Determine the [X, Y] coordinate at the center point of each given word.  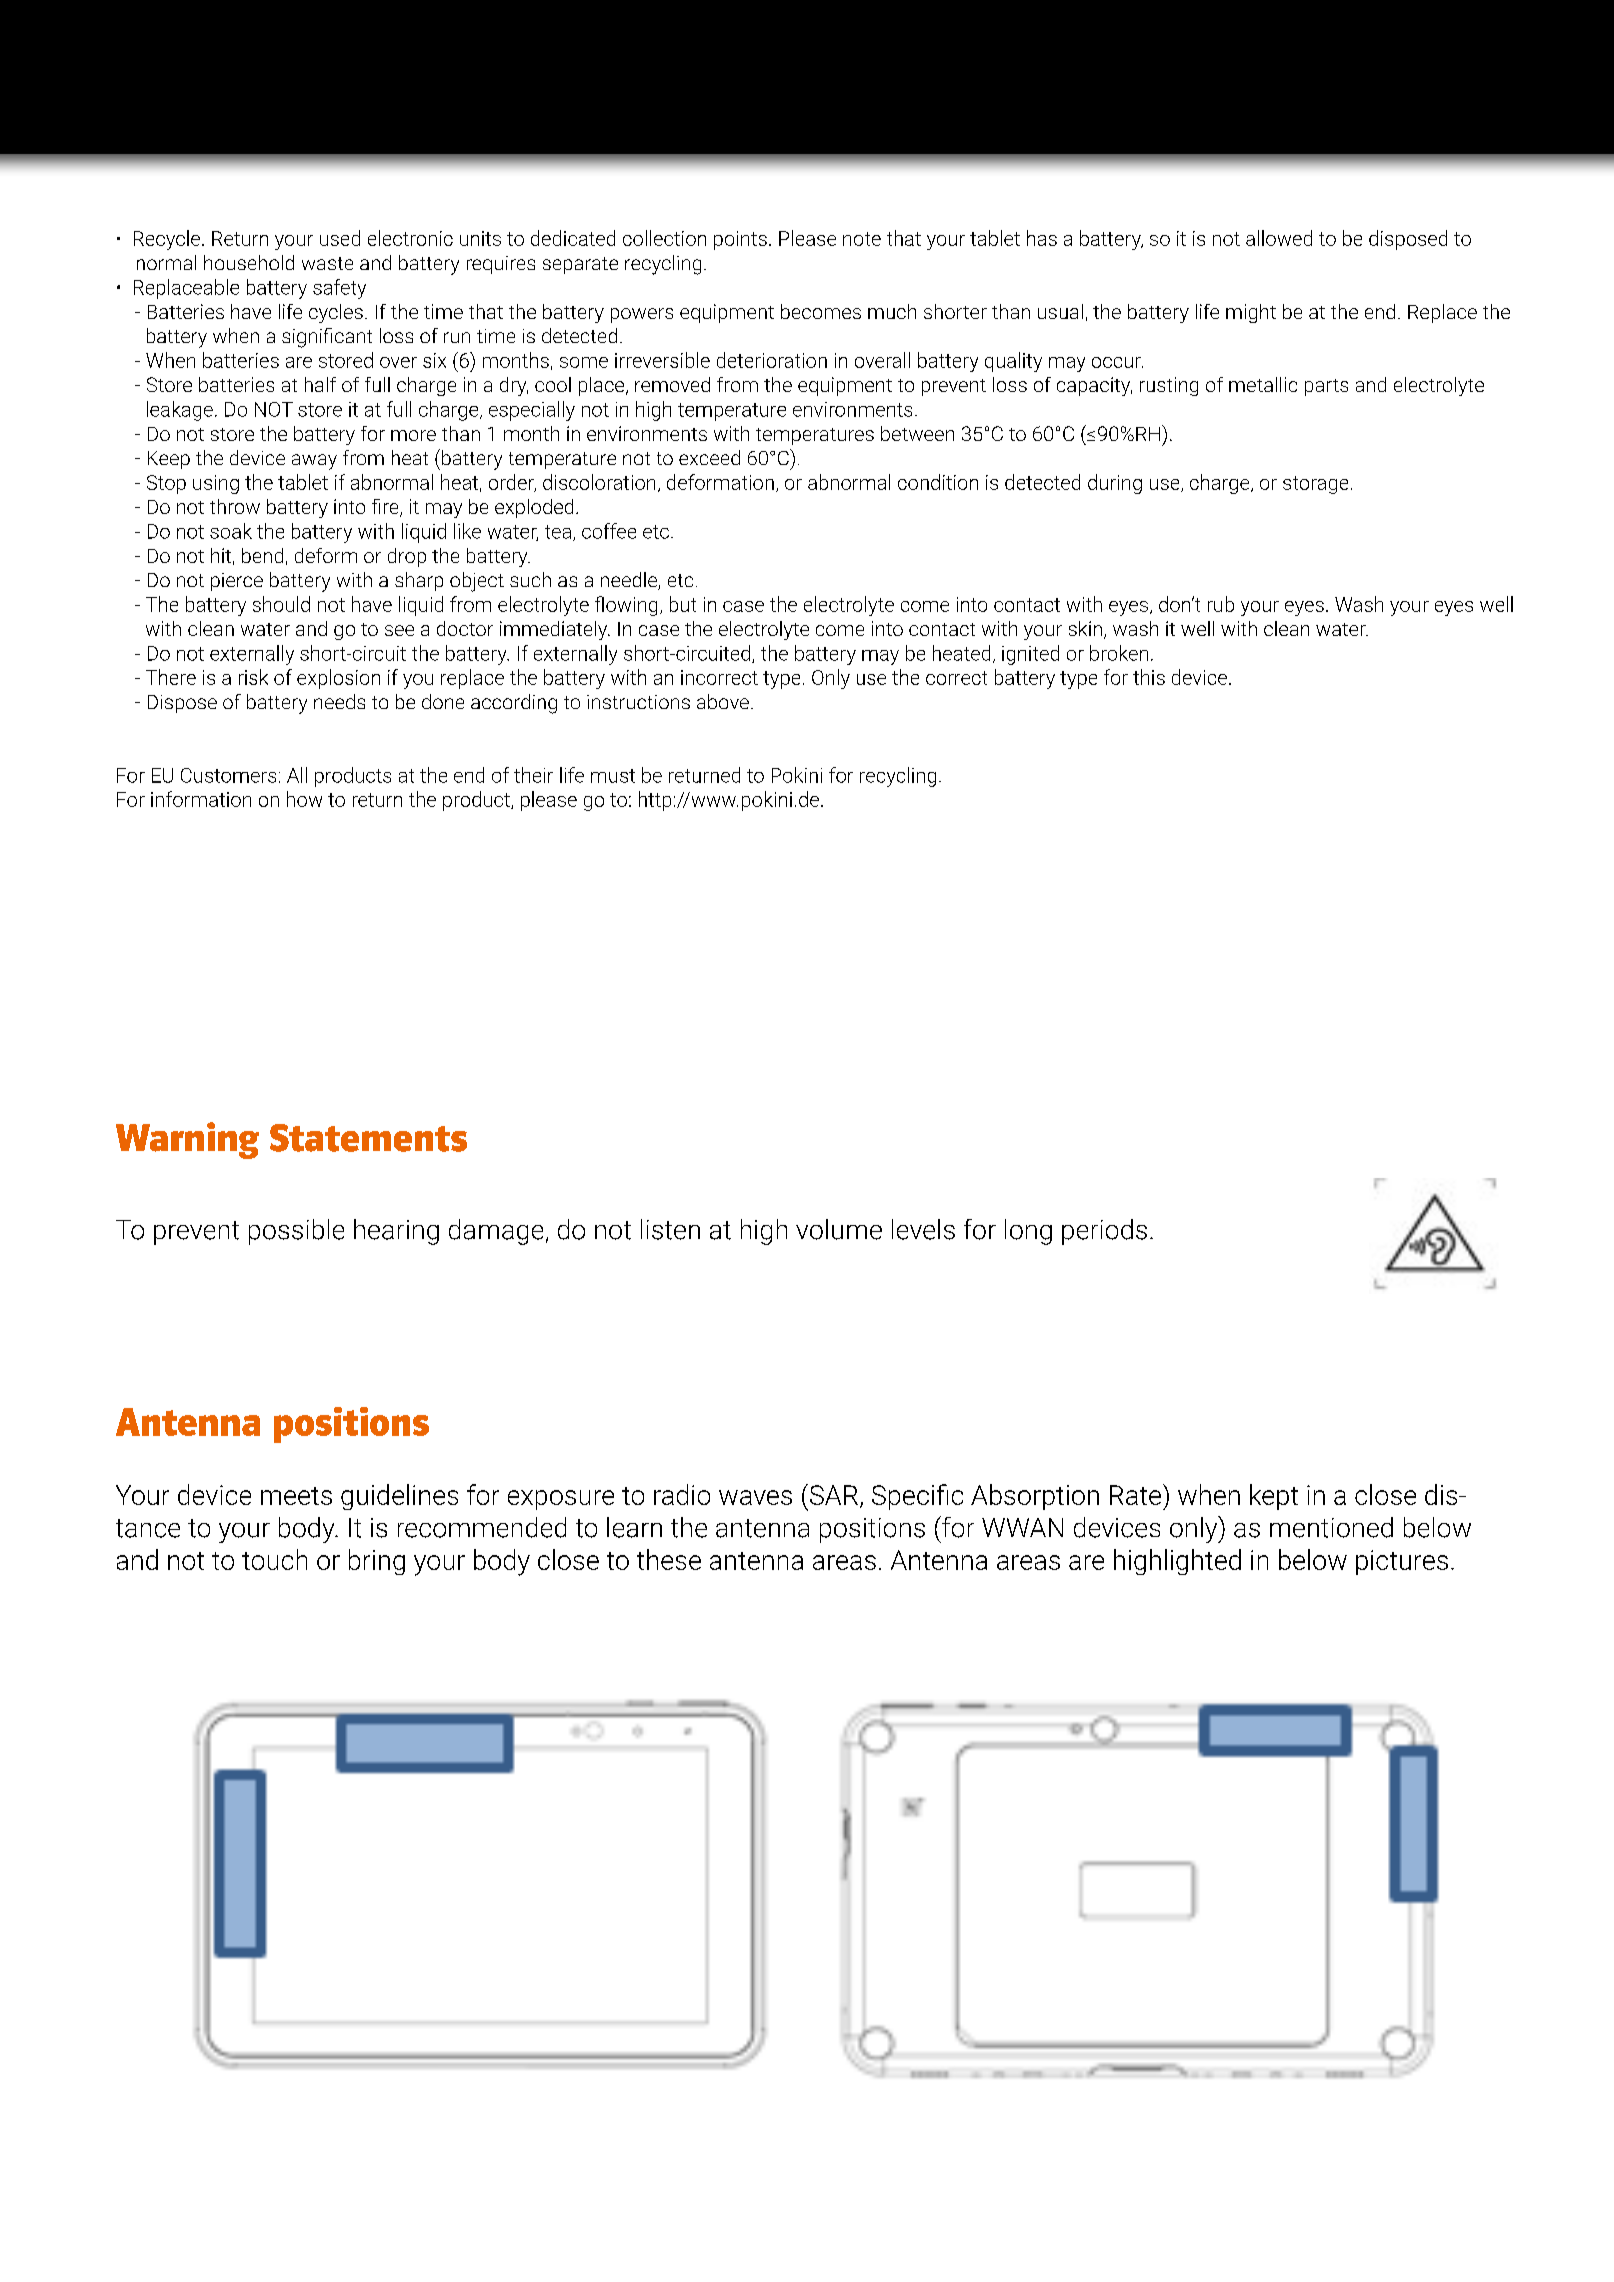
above [723, 701]
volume [839, 1229]
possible [296, 1232]
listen [670, 1229]
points [740, 240]
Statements [368, 1138]
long [1028, 1232]
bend [262, 555]
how [304, 799]
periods [1104, 1232]
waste [327, 263]
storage [1315, 485]
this [1149, 677]
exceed [709, 457]
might [1251, 313]
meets [296, 1496]
